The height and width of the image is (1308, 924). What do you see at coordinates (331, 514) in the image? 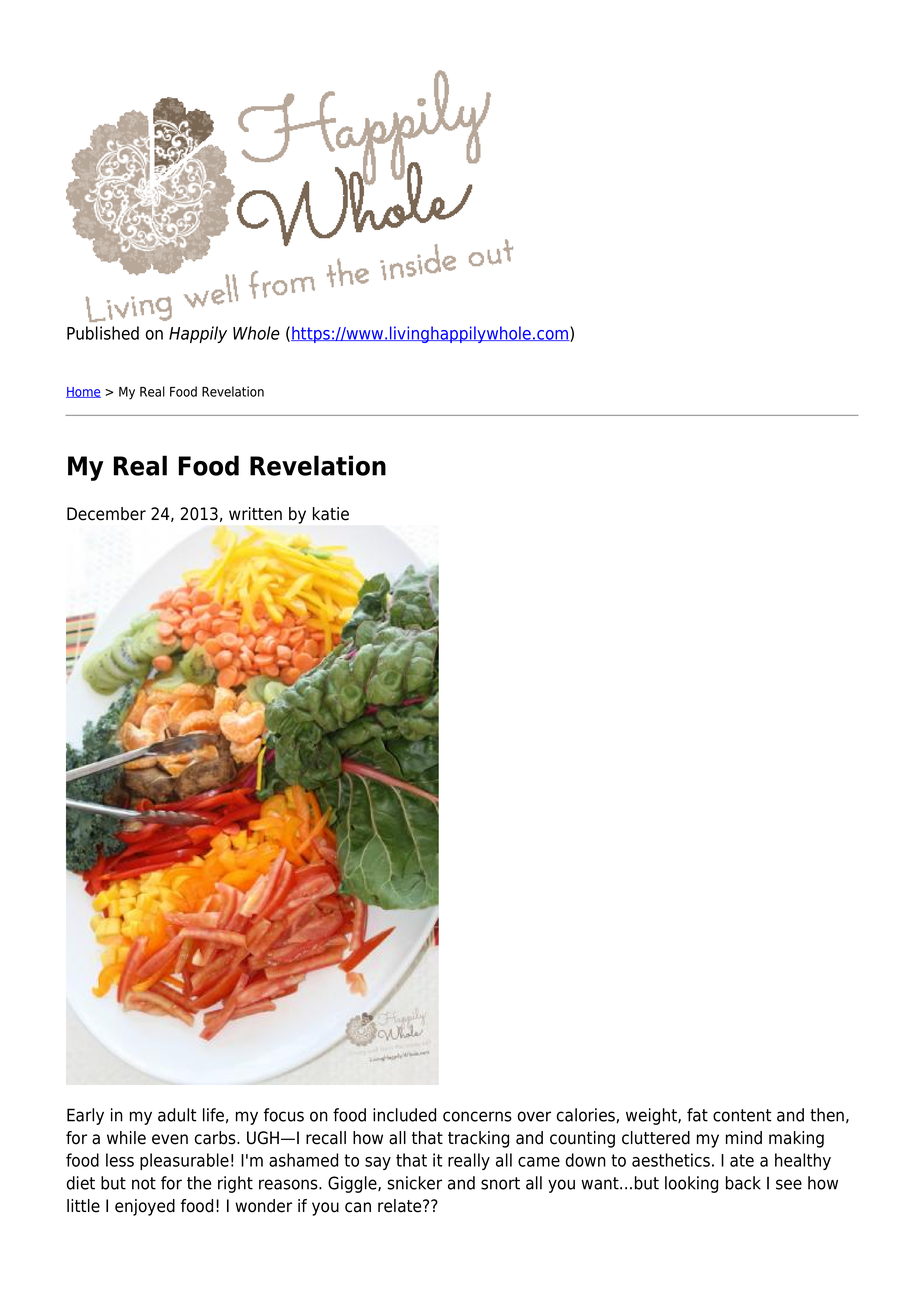
I see `katie` at bounding box center [331, 514].
